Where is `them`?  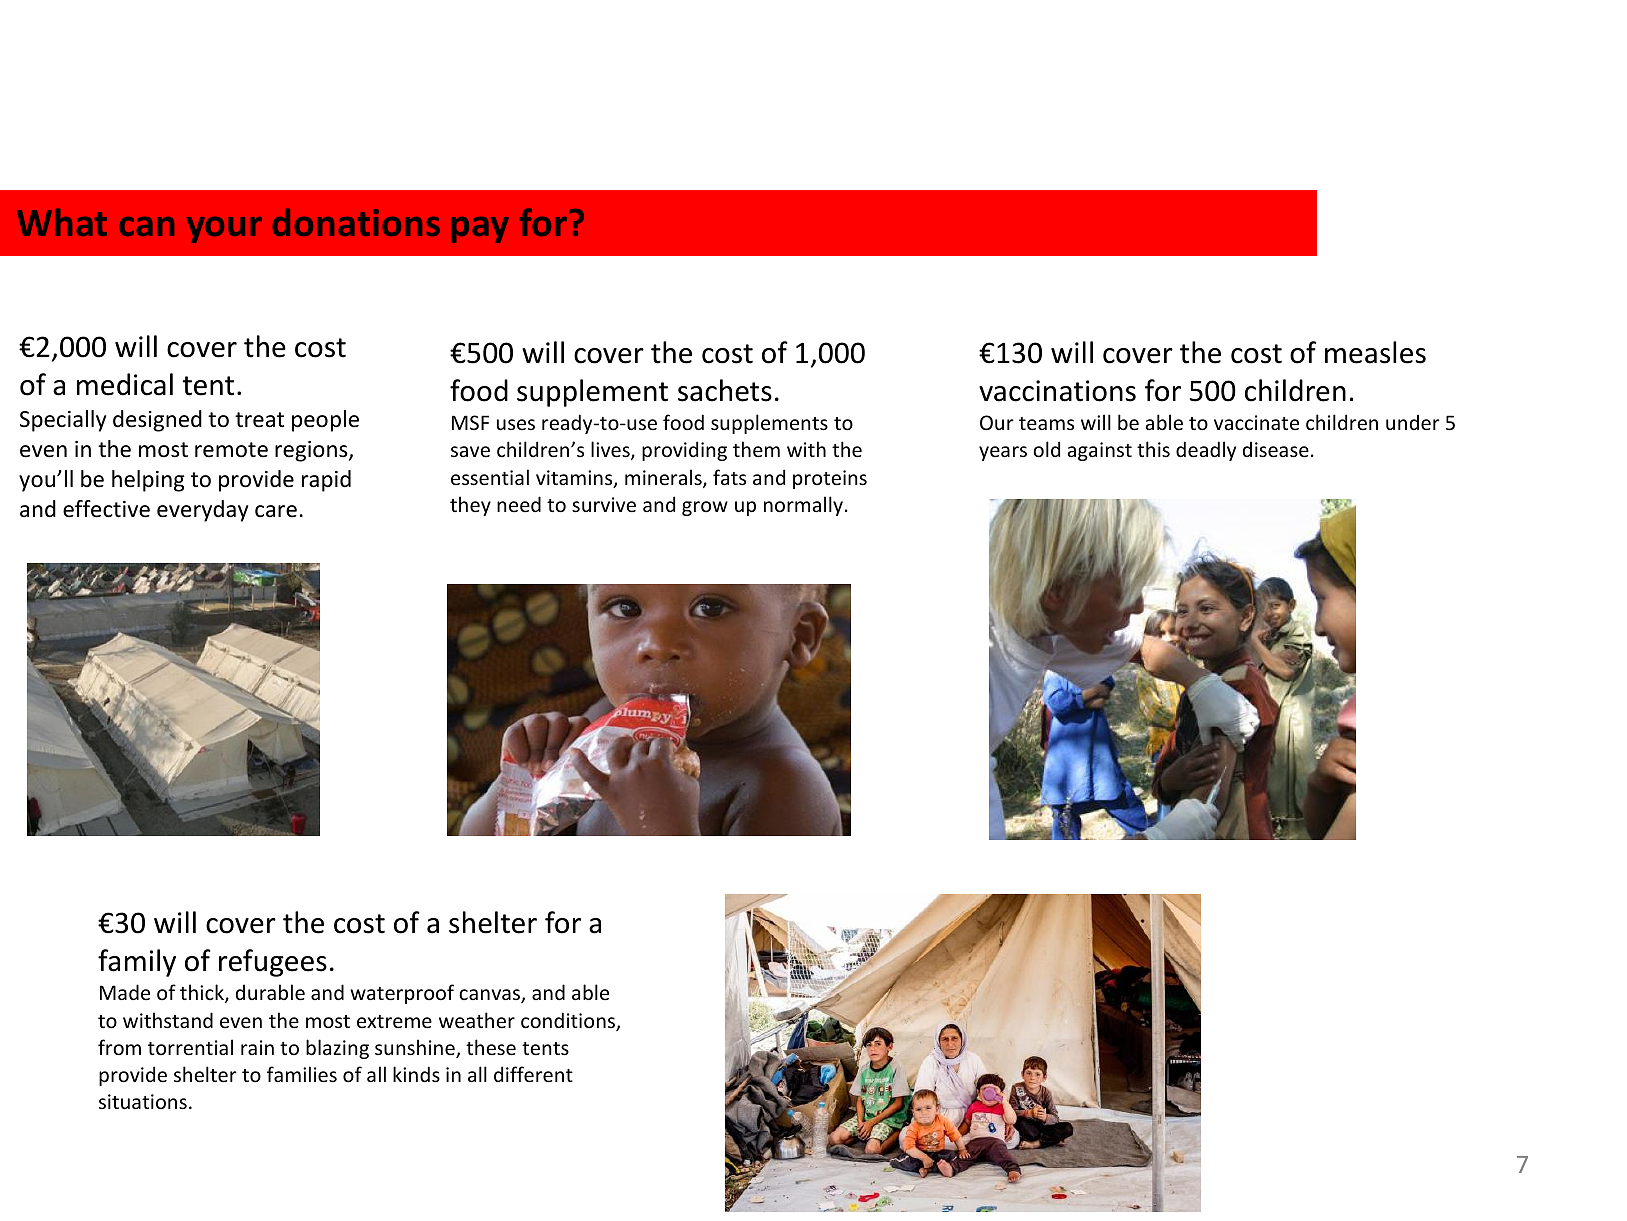 them is located at coordinates (756, 449).
